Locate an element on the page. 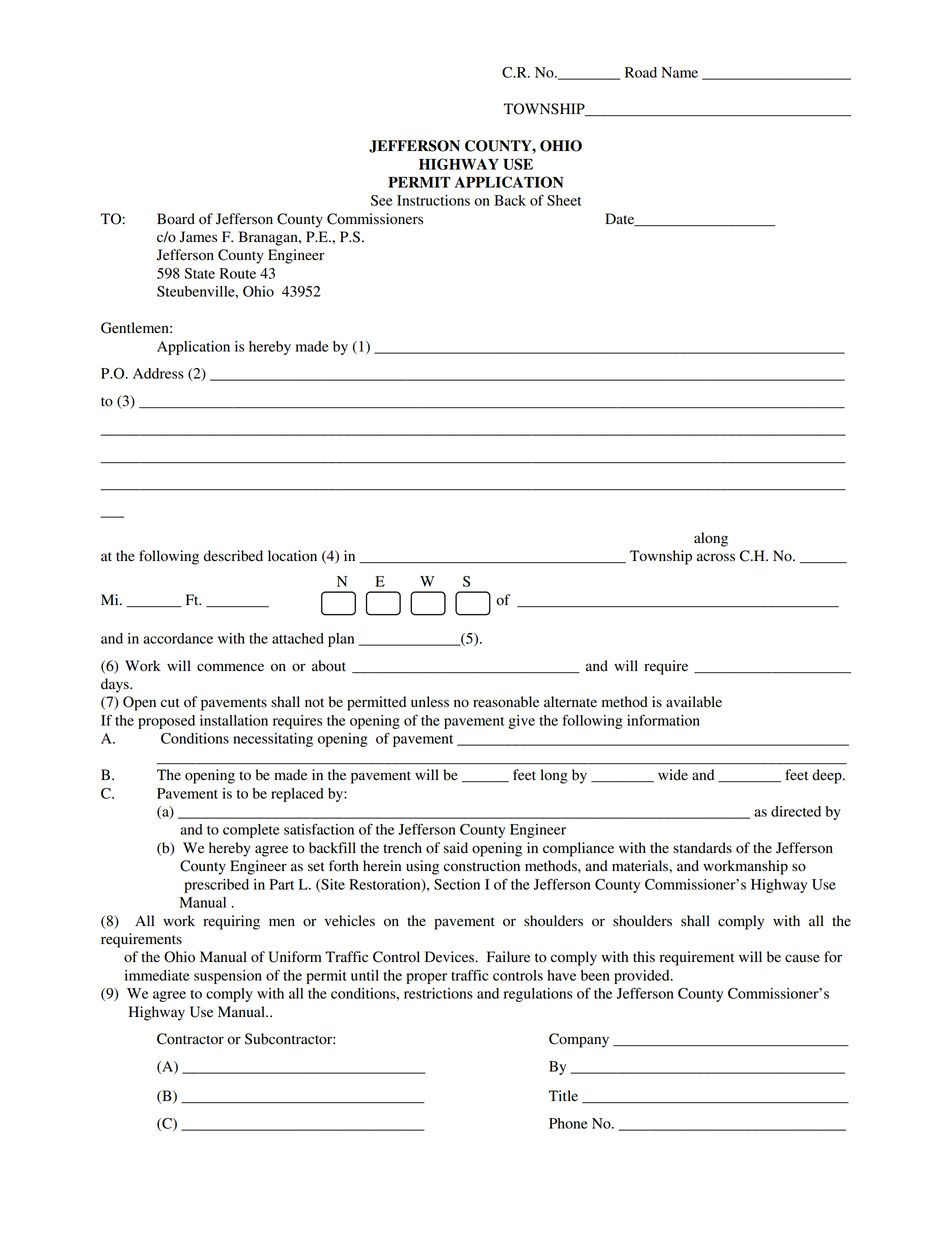 This image has width=952, height=1233. standards is located at coordinates (702, 848).
